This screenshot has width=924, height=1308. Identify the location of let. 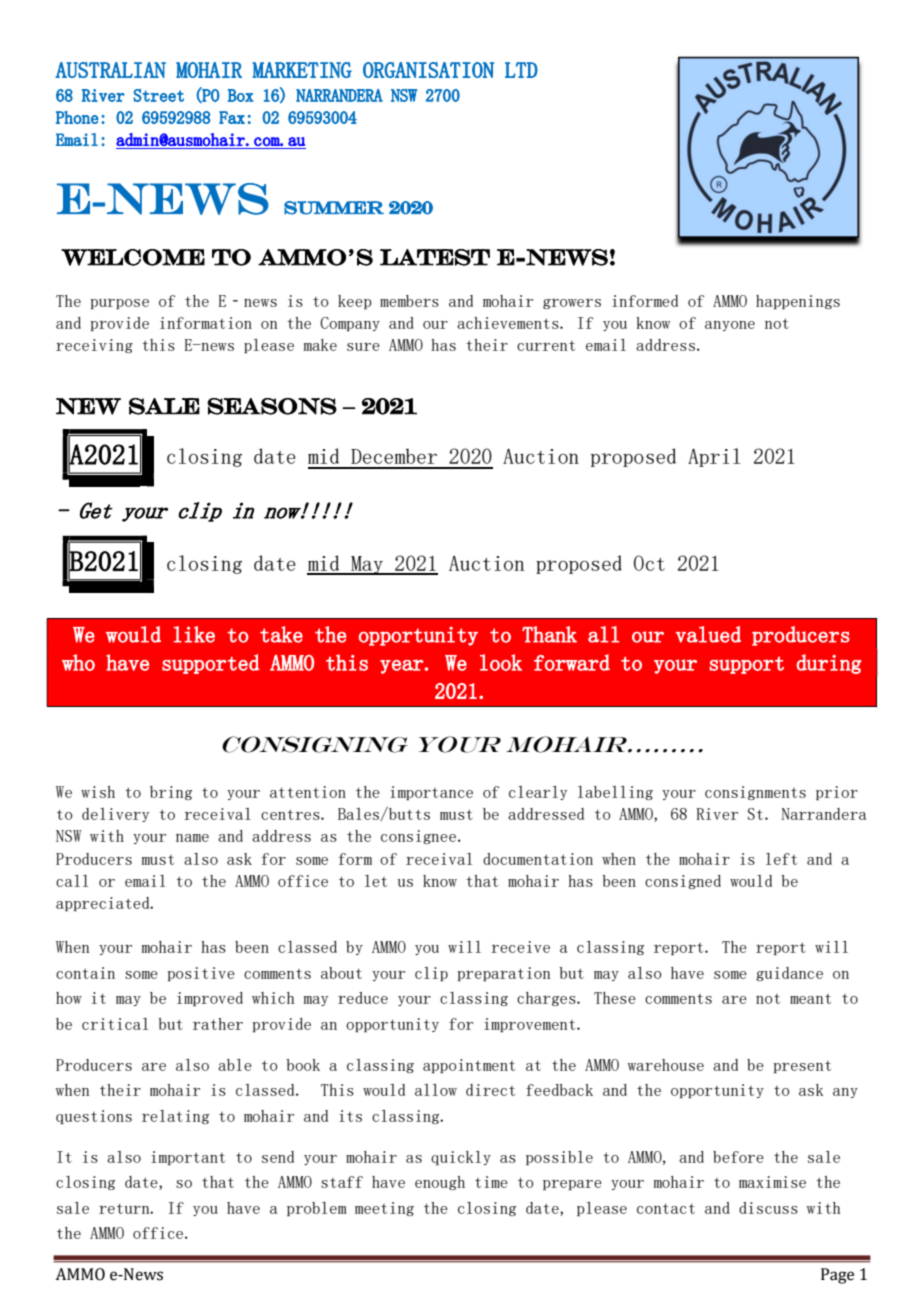
(376, 881).
